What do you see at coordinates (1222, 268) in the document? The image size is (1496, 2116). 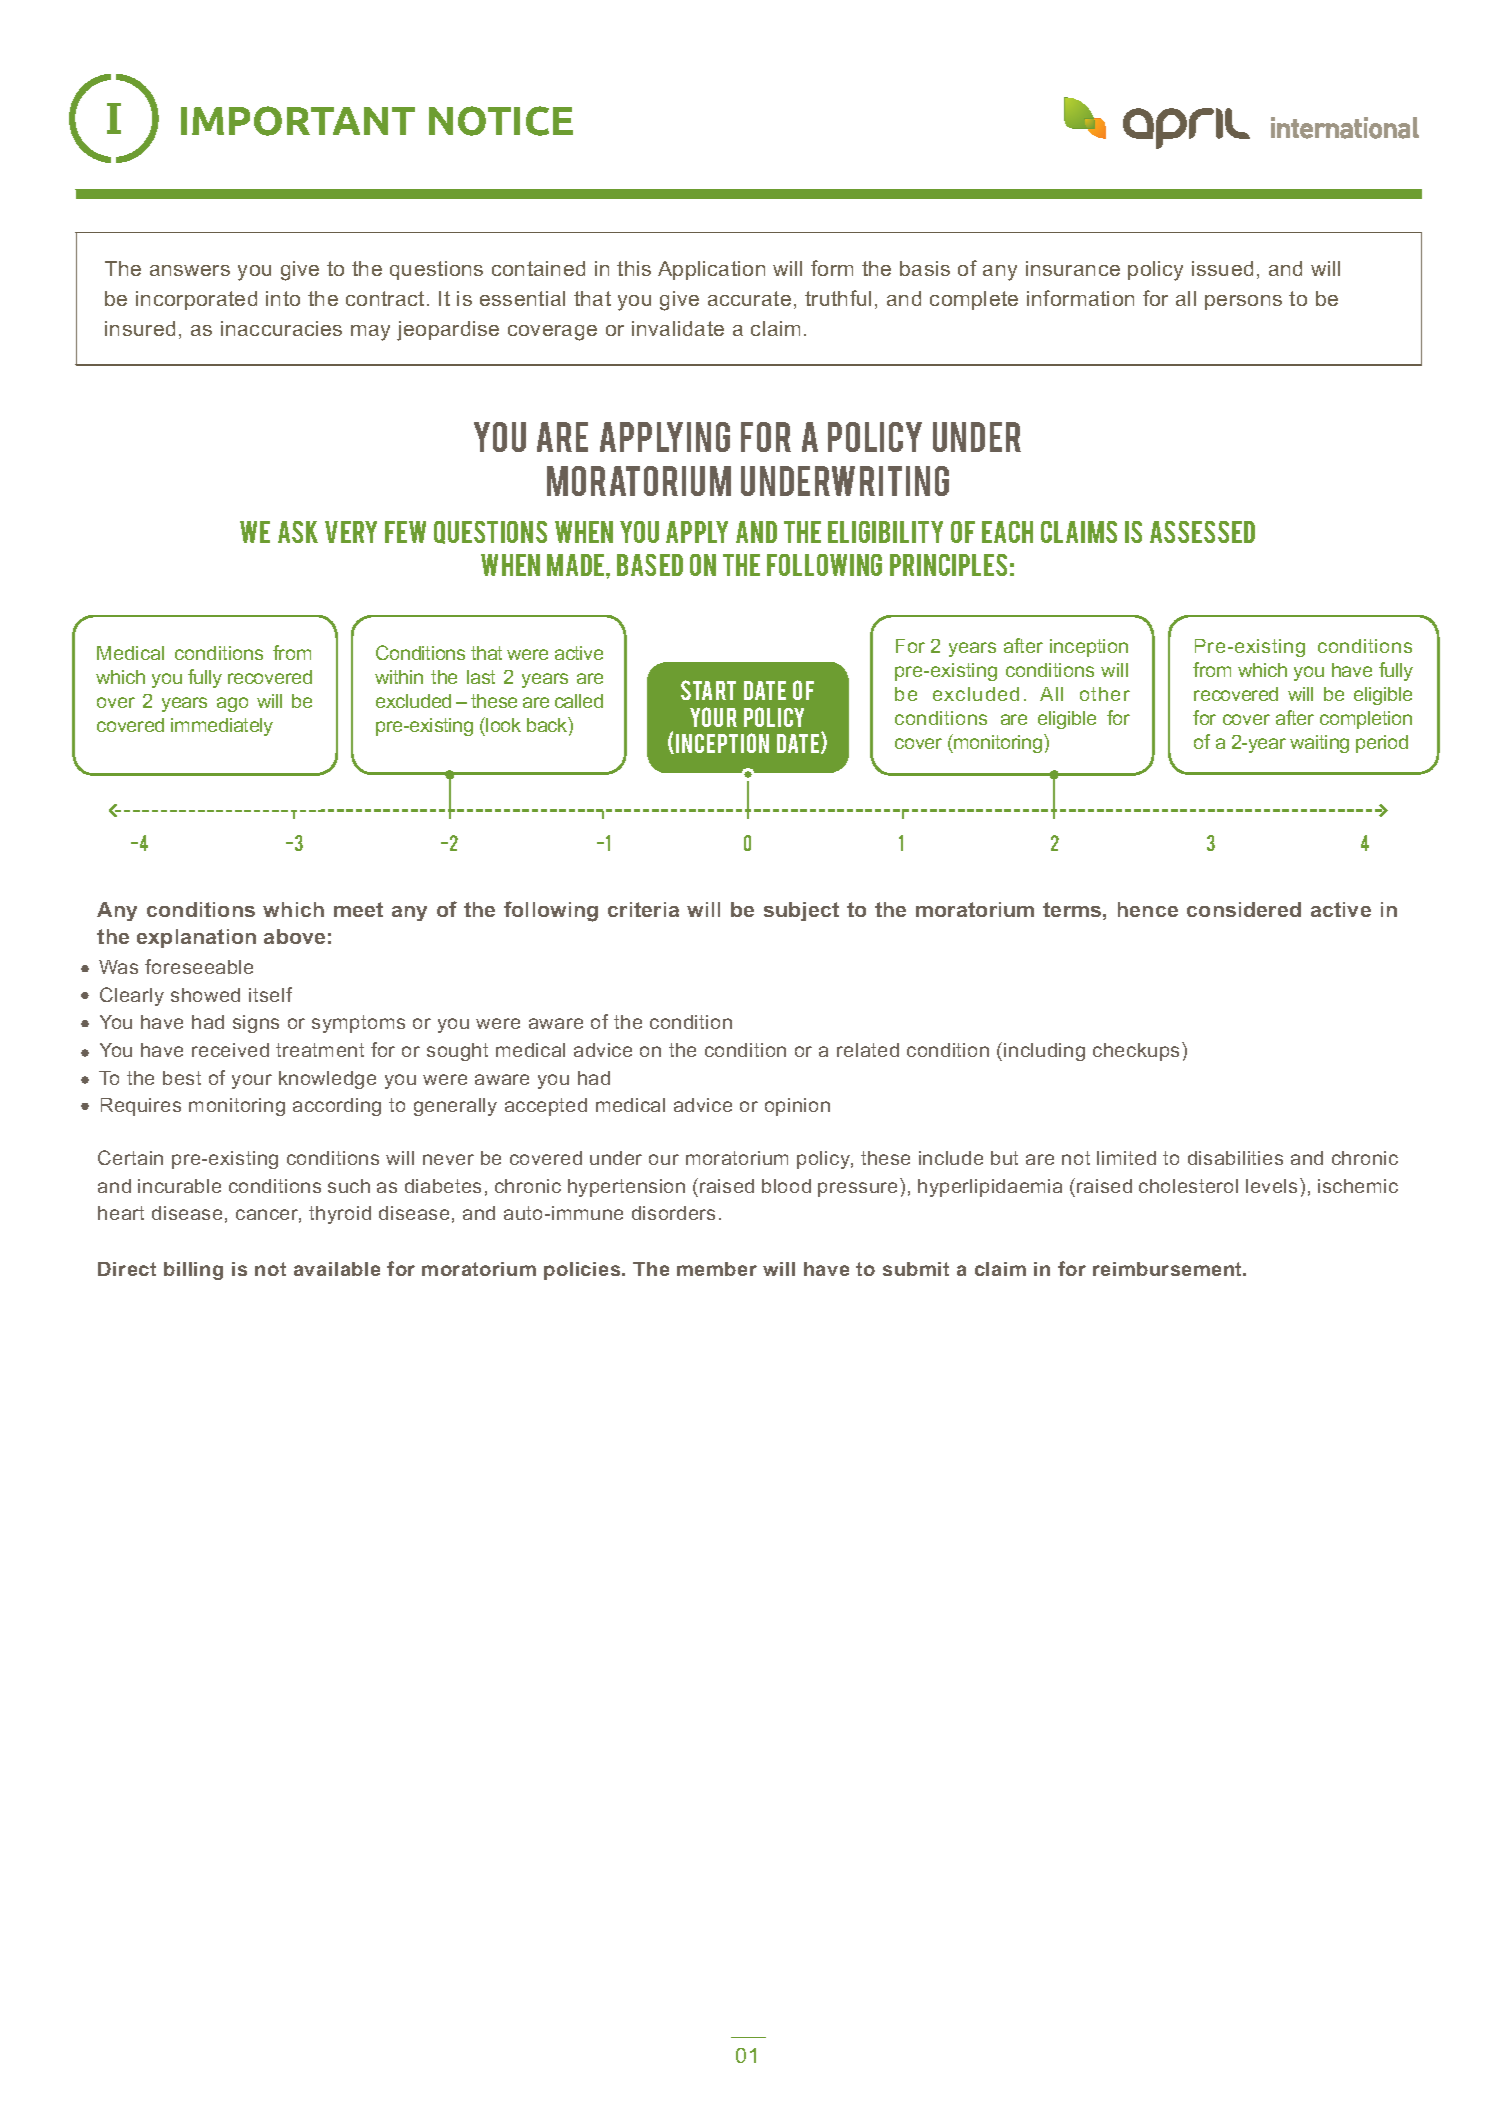 I see `issued` at bounding box center [1222, 268].
